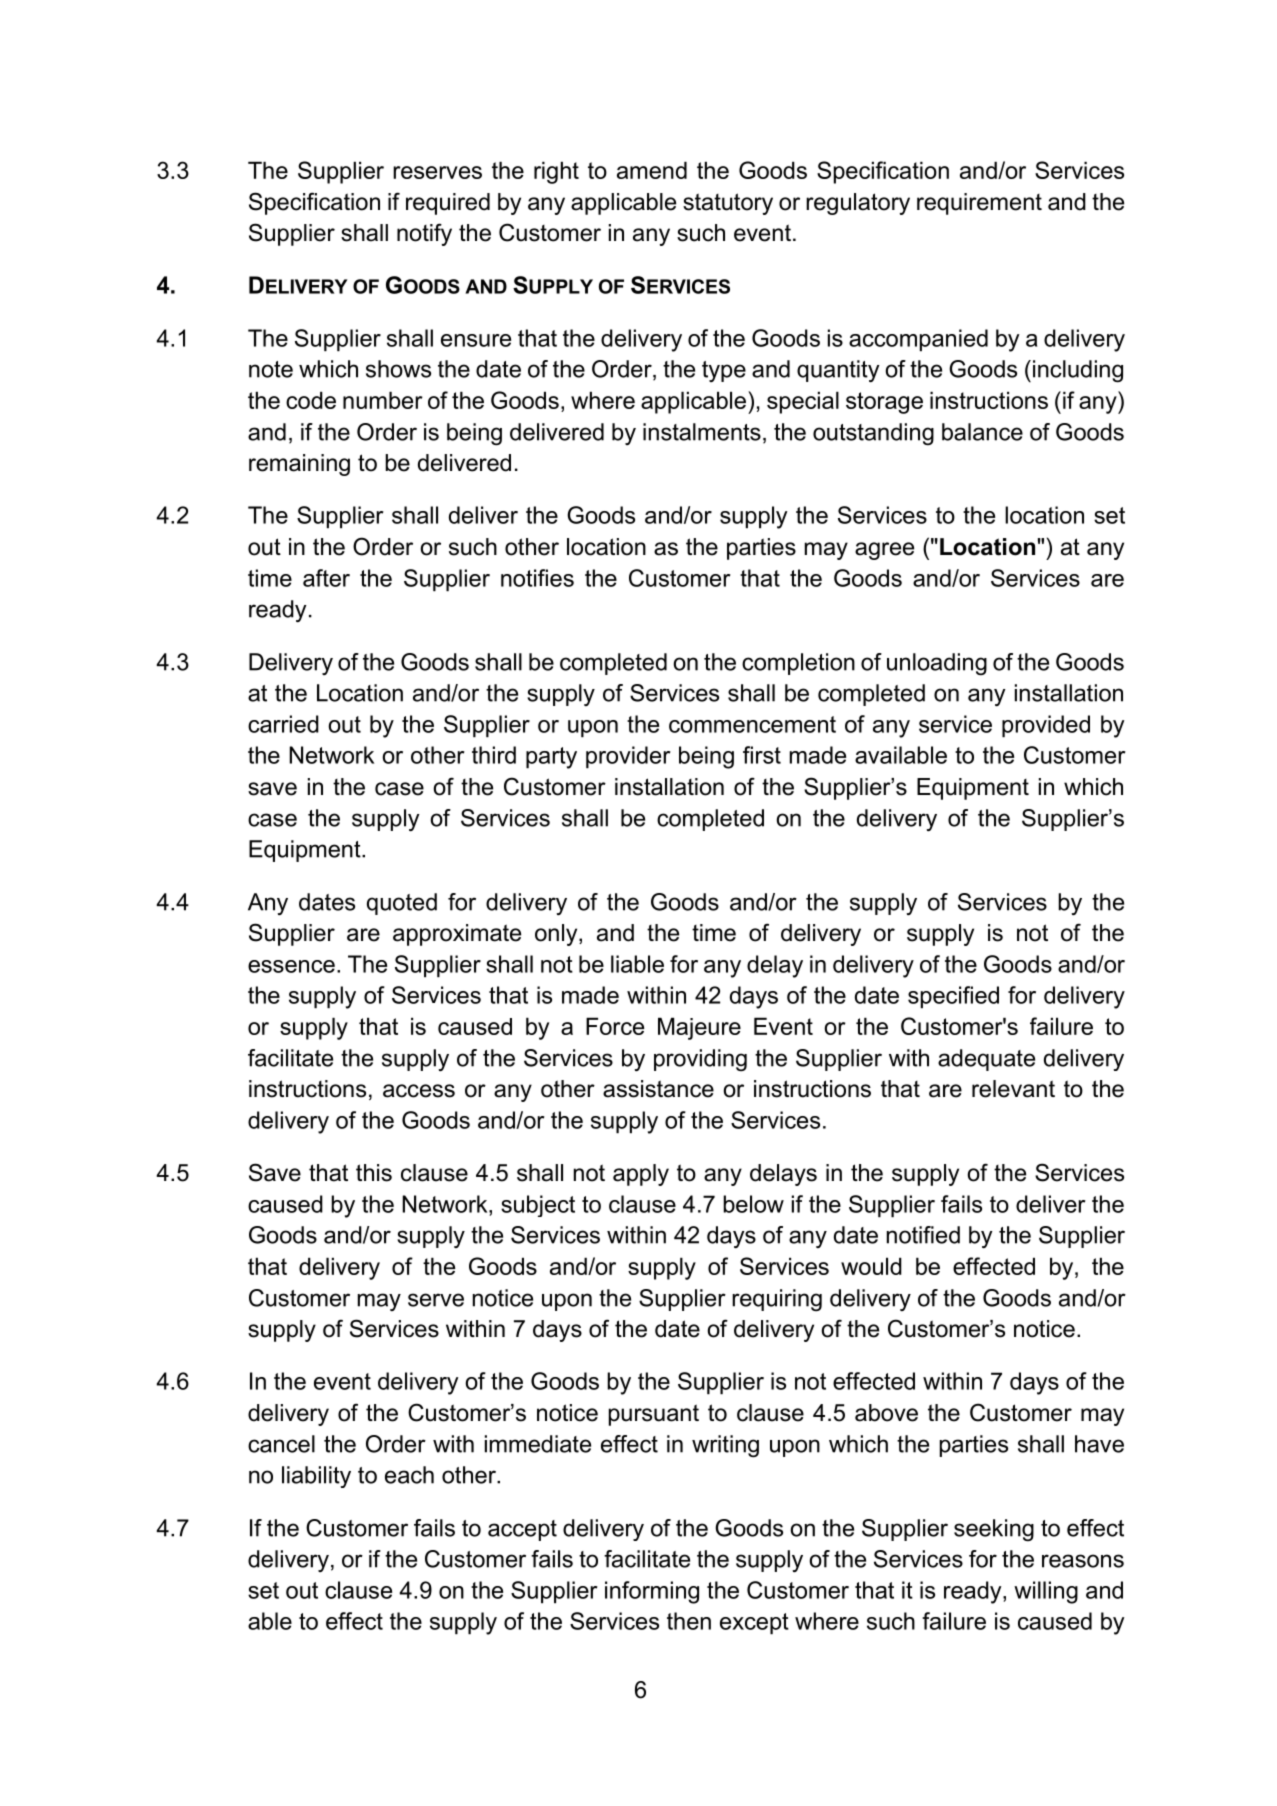 The width and height of the screenshot is (1277, 1806). Describe the element at coordinates (1046, 1592) in the screenshot. I see `willing` at that location.
